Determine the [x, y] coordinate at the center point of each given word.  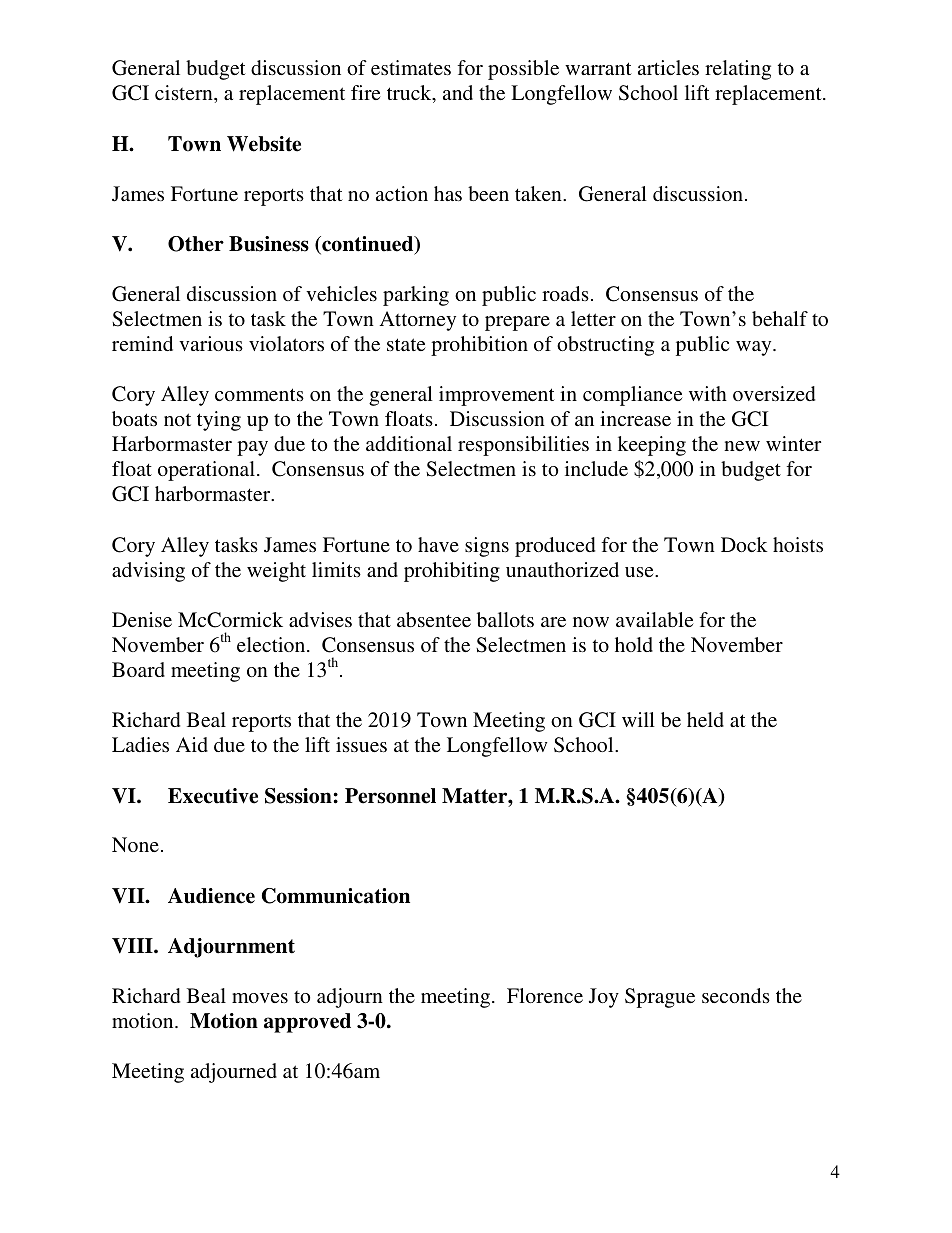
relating [738, 70]
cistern [185, 92]
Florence [545, 995]
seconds [736, 995]
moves [260, 998]
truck [410, 94]
